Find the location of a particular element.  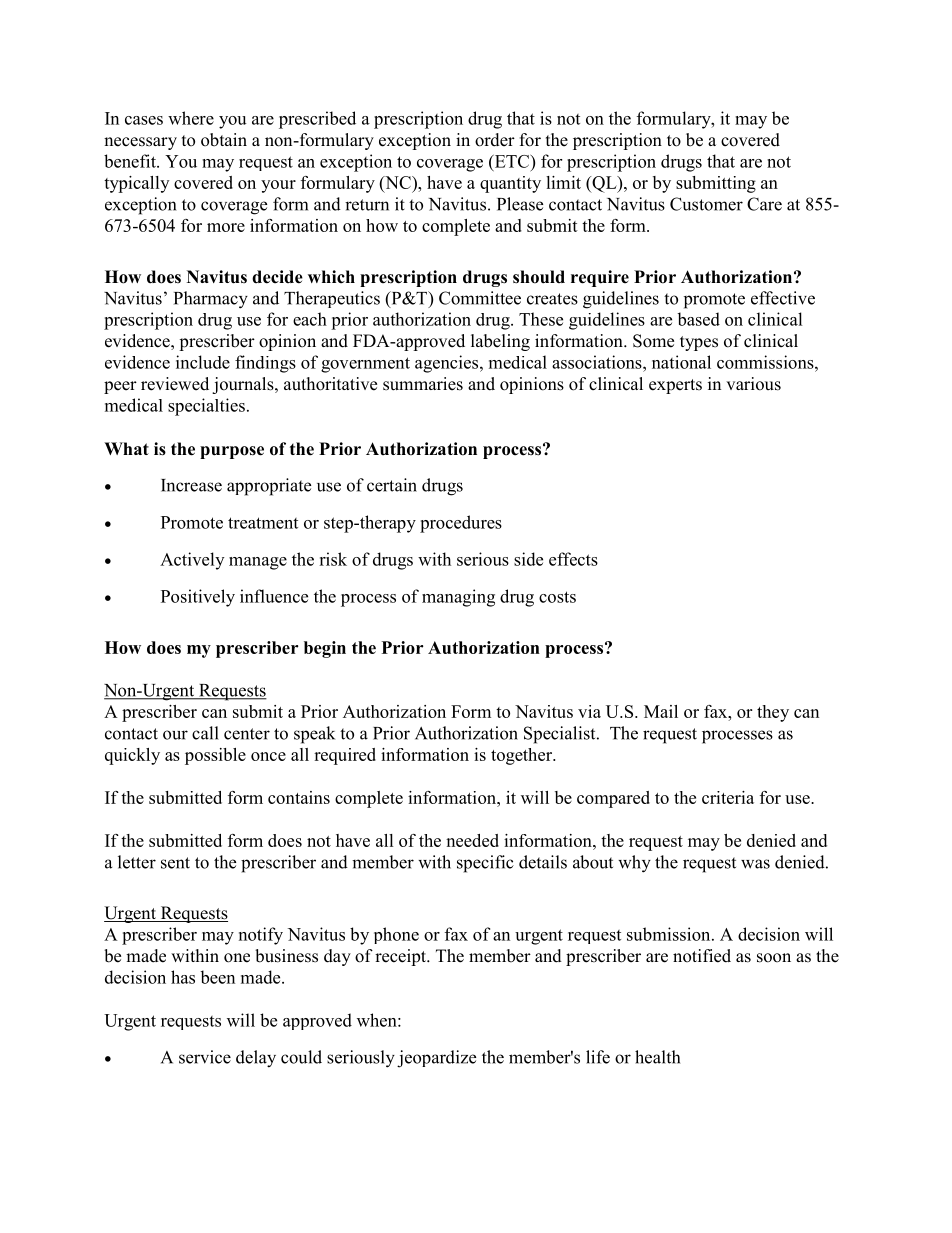

possible is located at coordinates (215, 756).
